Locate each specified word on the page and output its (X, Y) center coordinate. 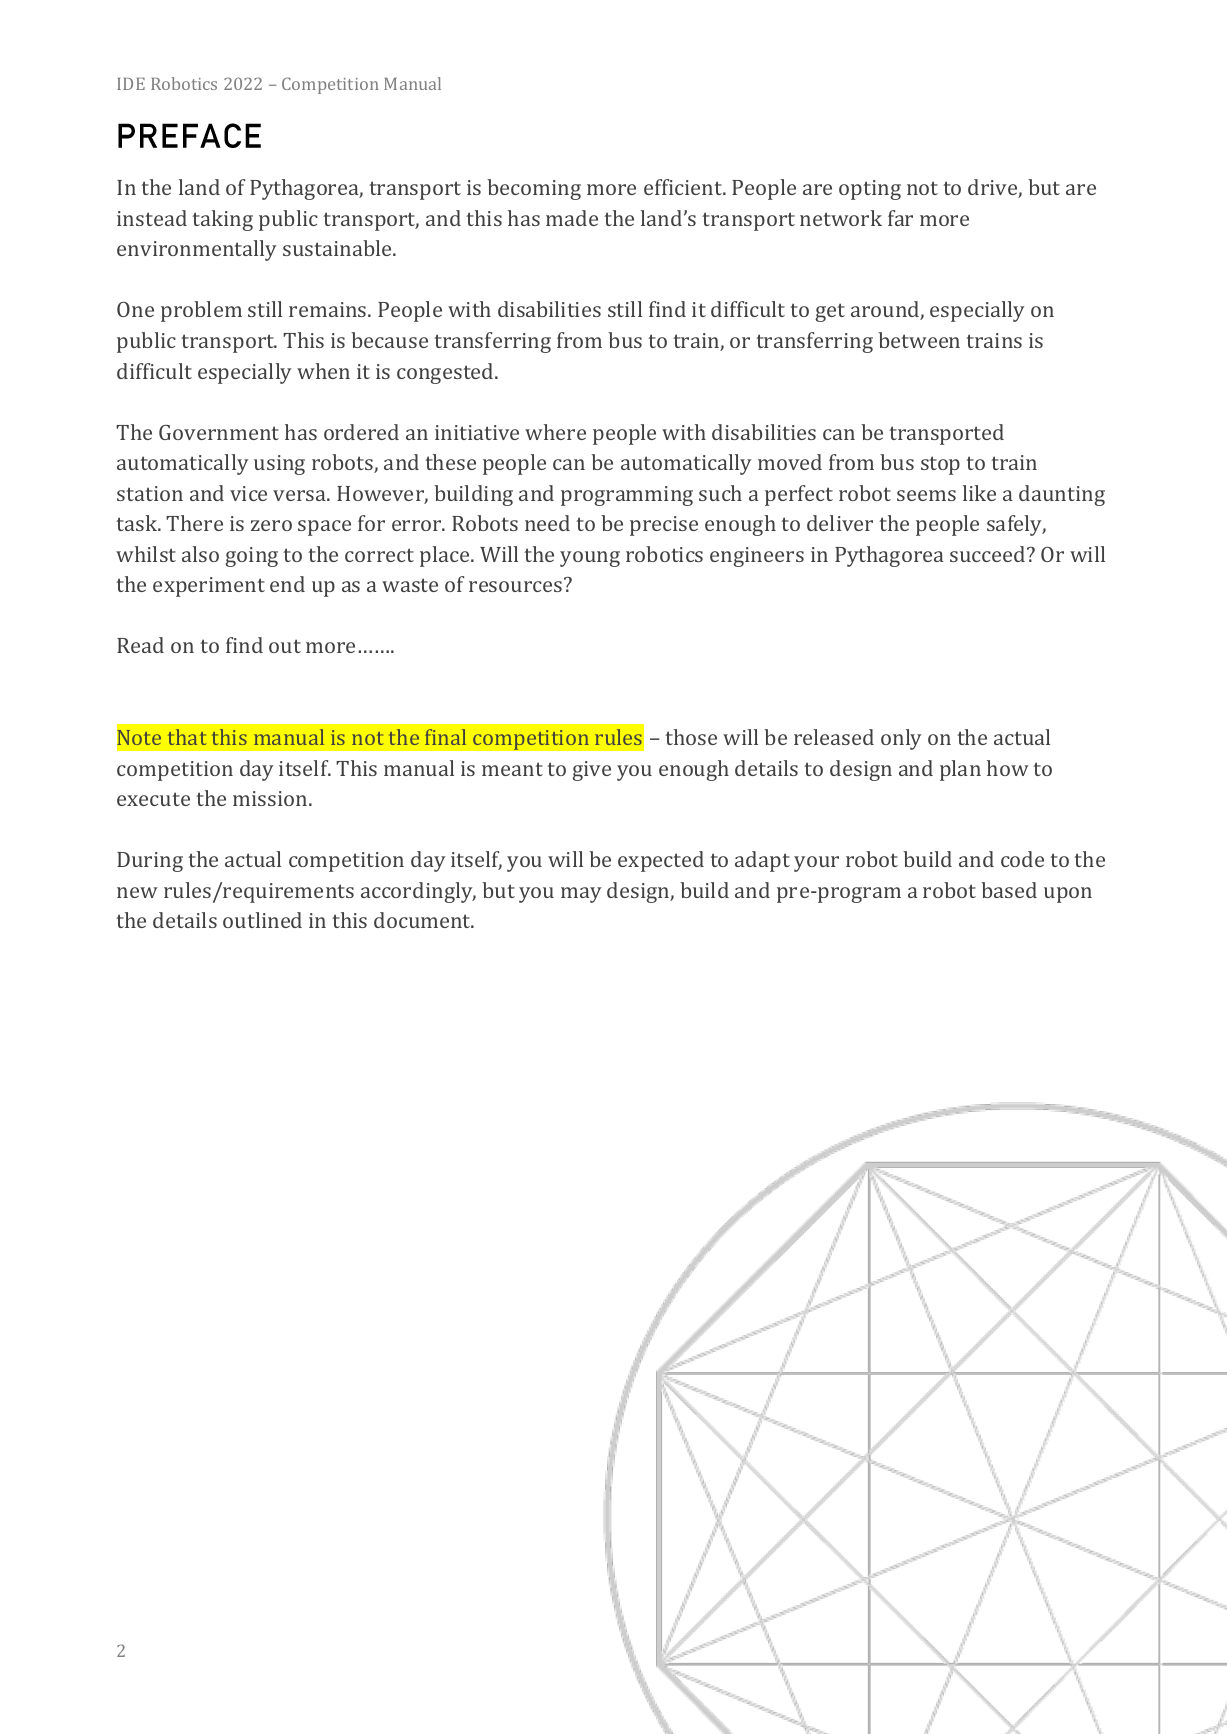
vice (248, 493)
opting (870, 190)
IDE (131, 84)
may (581, 895)
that (187, 737)
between (919, 340)
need (547, 523)
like (979, 493)
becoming (534, 189)
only (901, 739)
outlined (262, 920)
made (572, 218)
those (691, 737)
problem (201, 311)
